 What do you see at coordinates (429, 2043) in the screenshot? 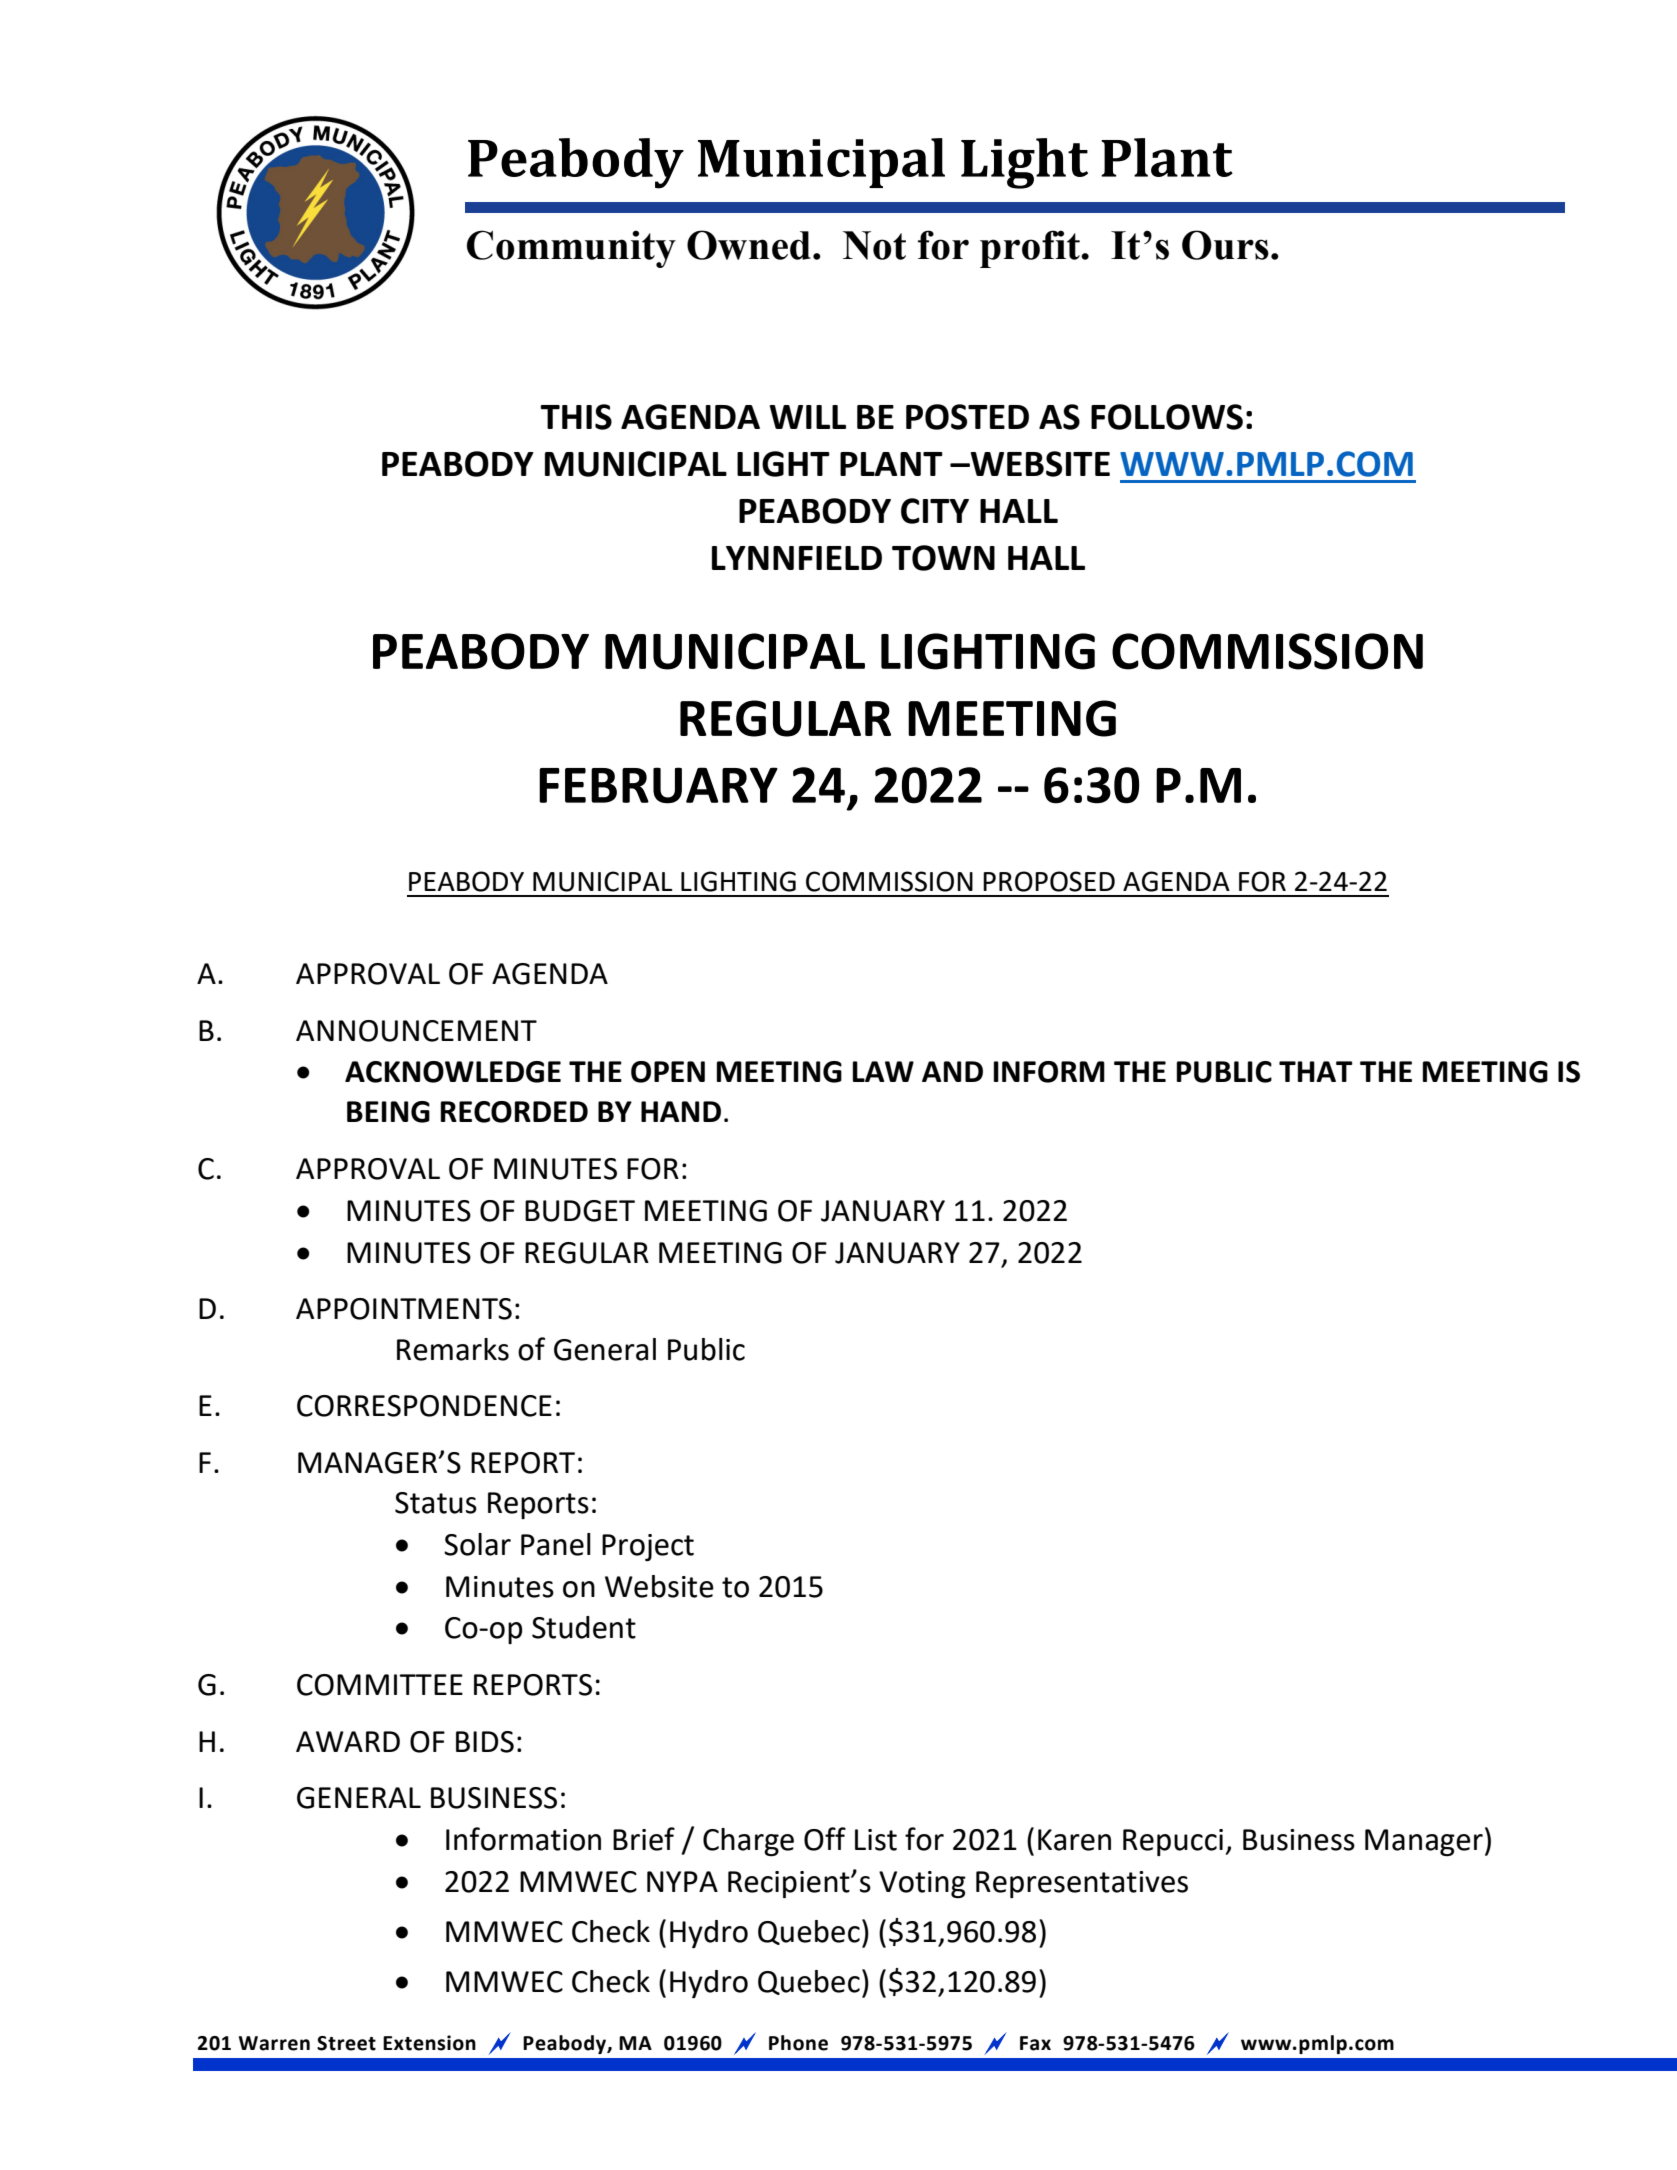
I see `Extension` at bounding box center [429, 2043].
